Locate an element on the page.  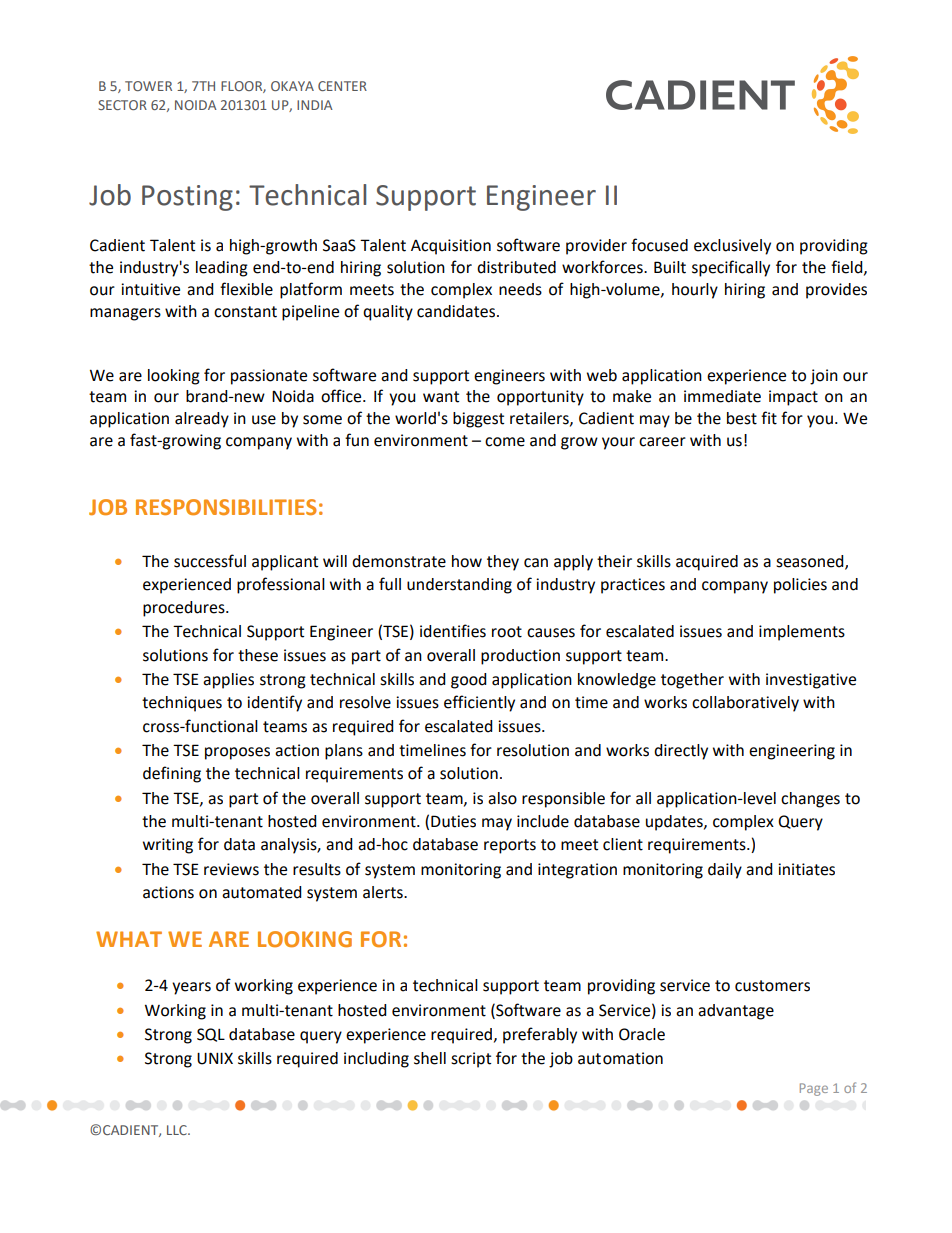
also is located at coordinates (502, 798).
